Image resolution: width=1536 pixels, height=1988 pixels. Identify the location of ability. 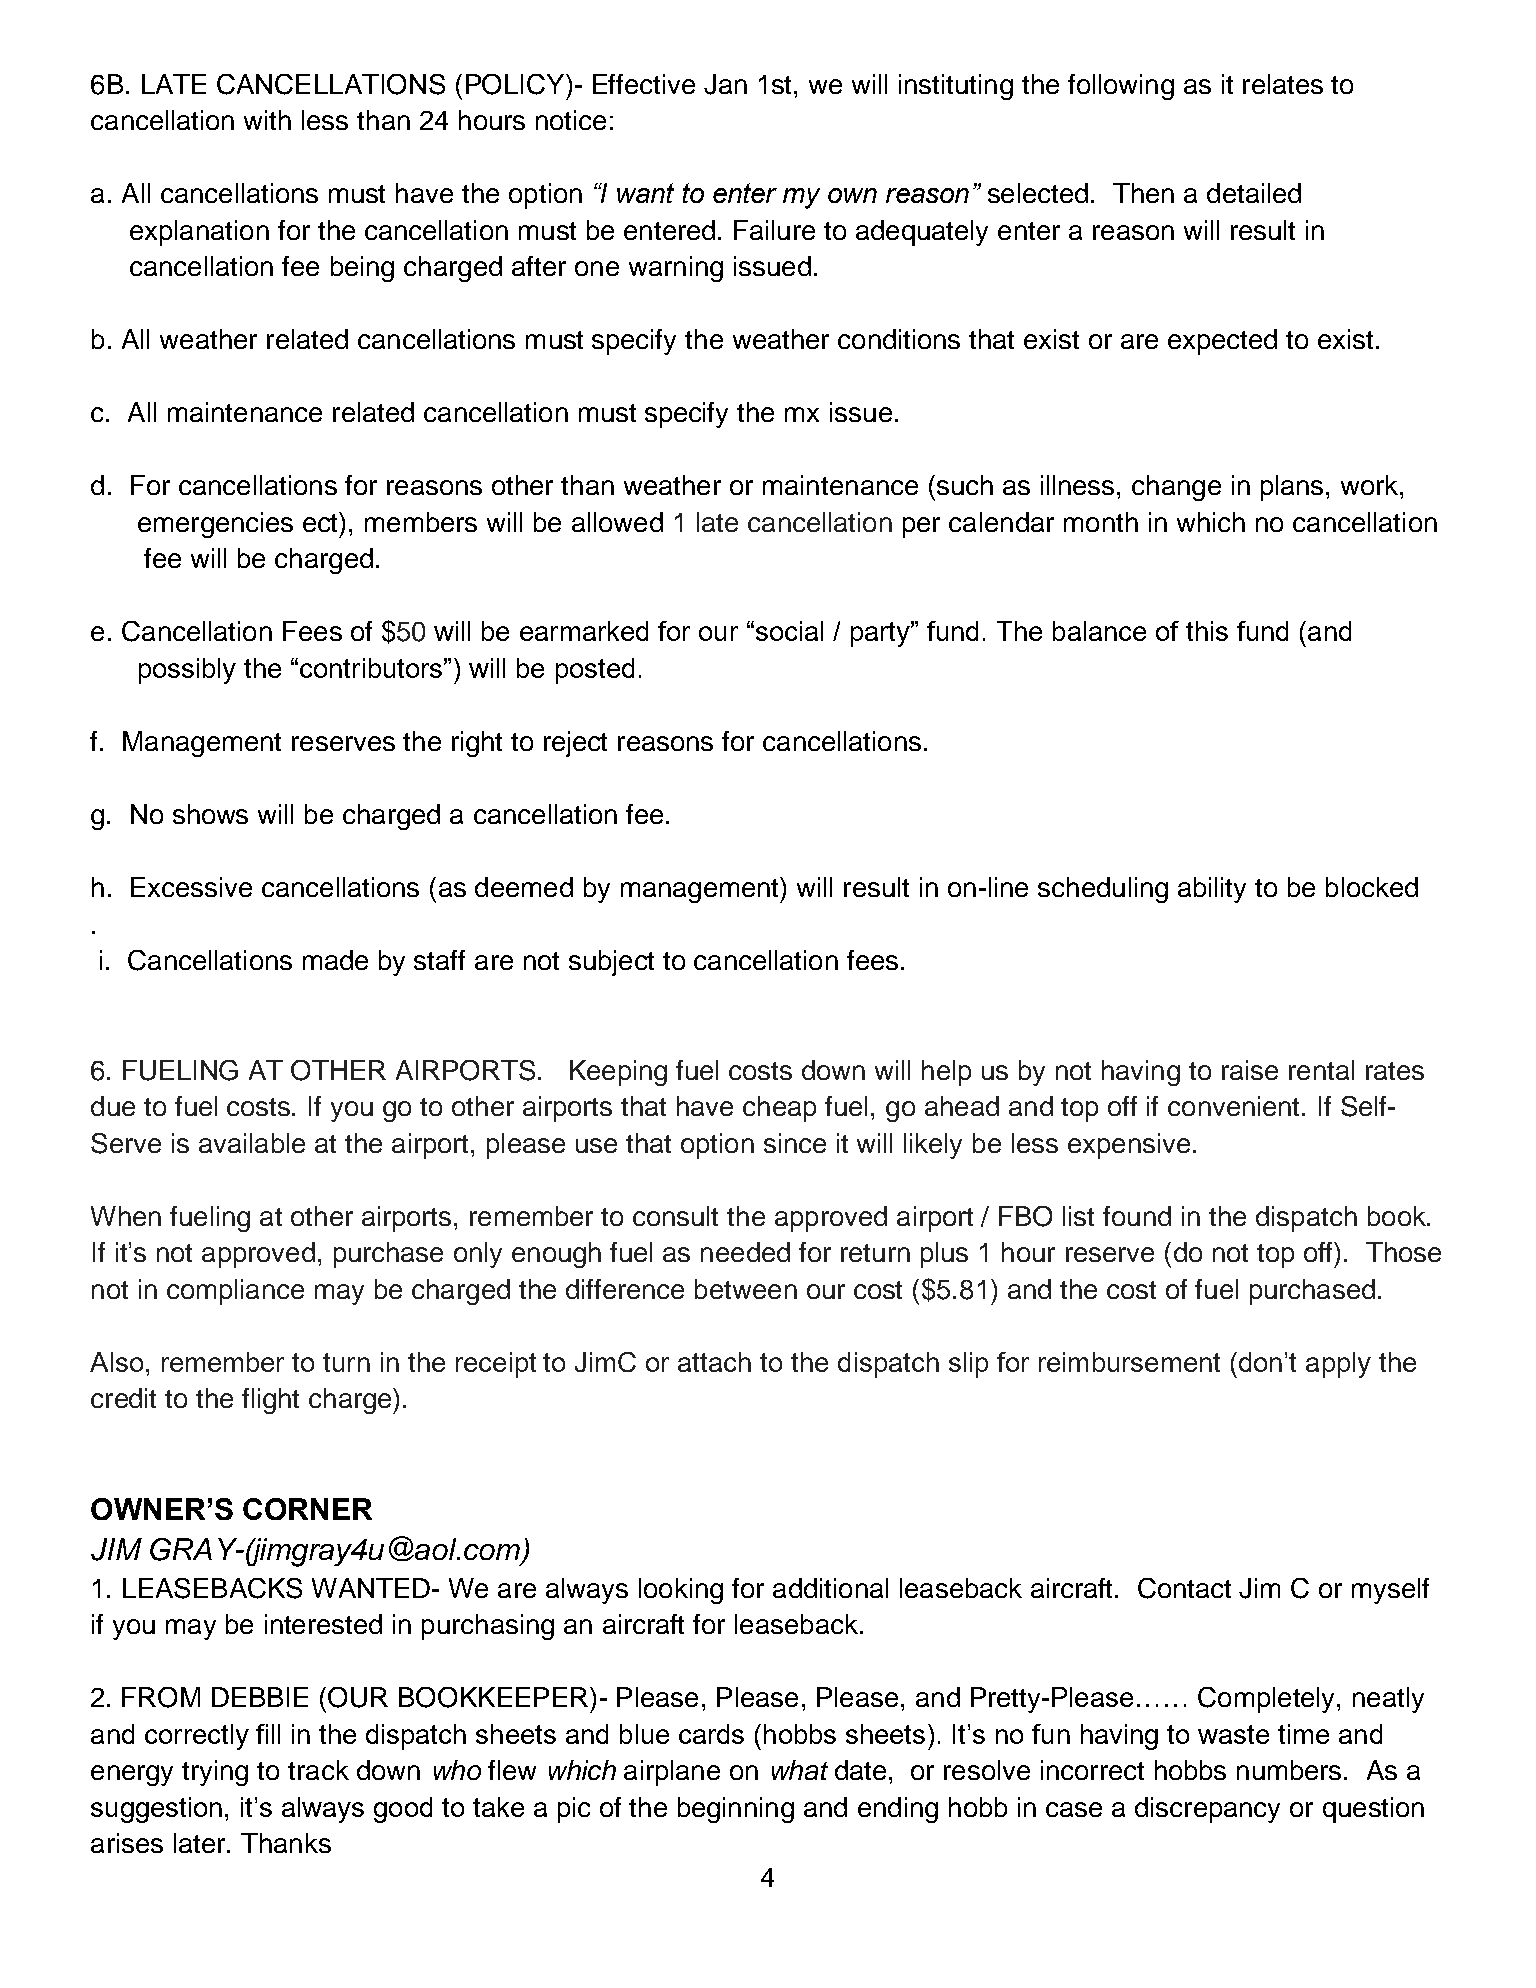
(1212, 890).
